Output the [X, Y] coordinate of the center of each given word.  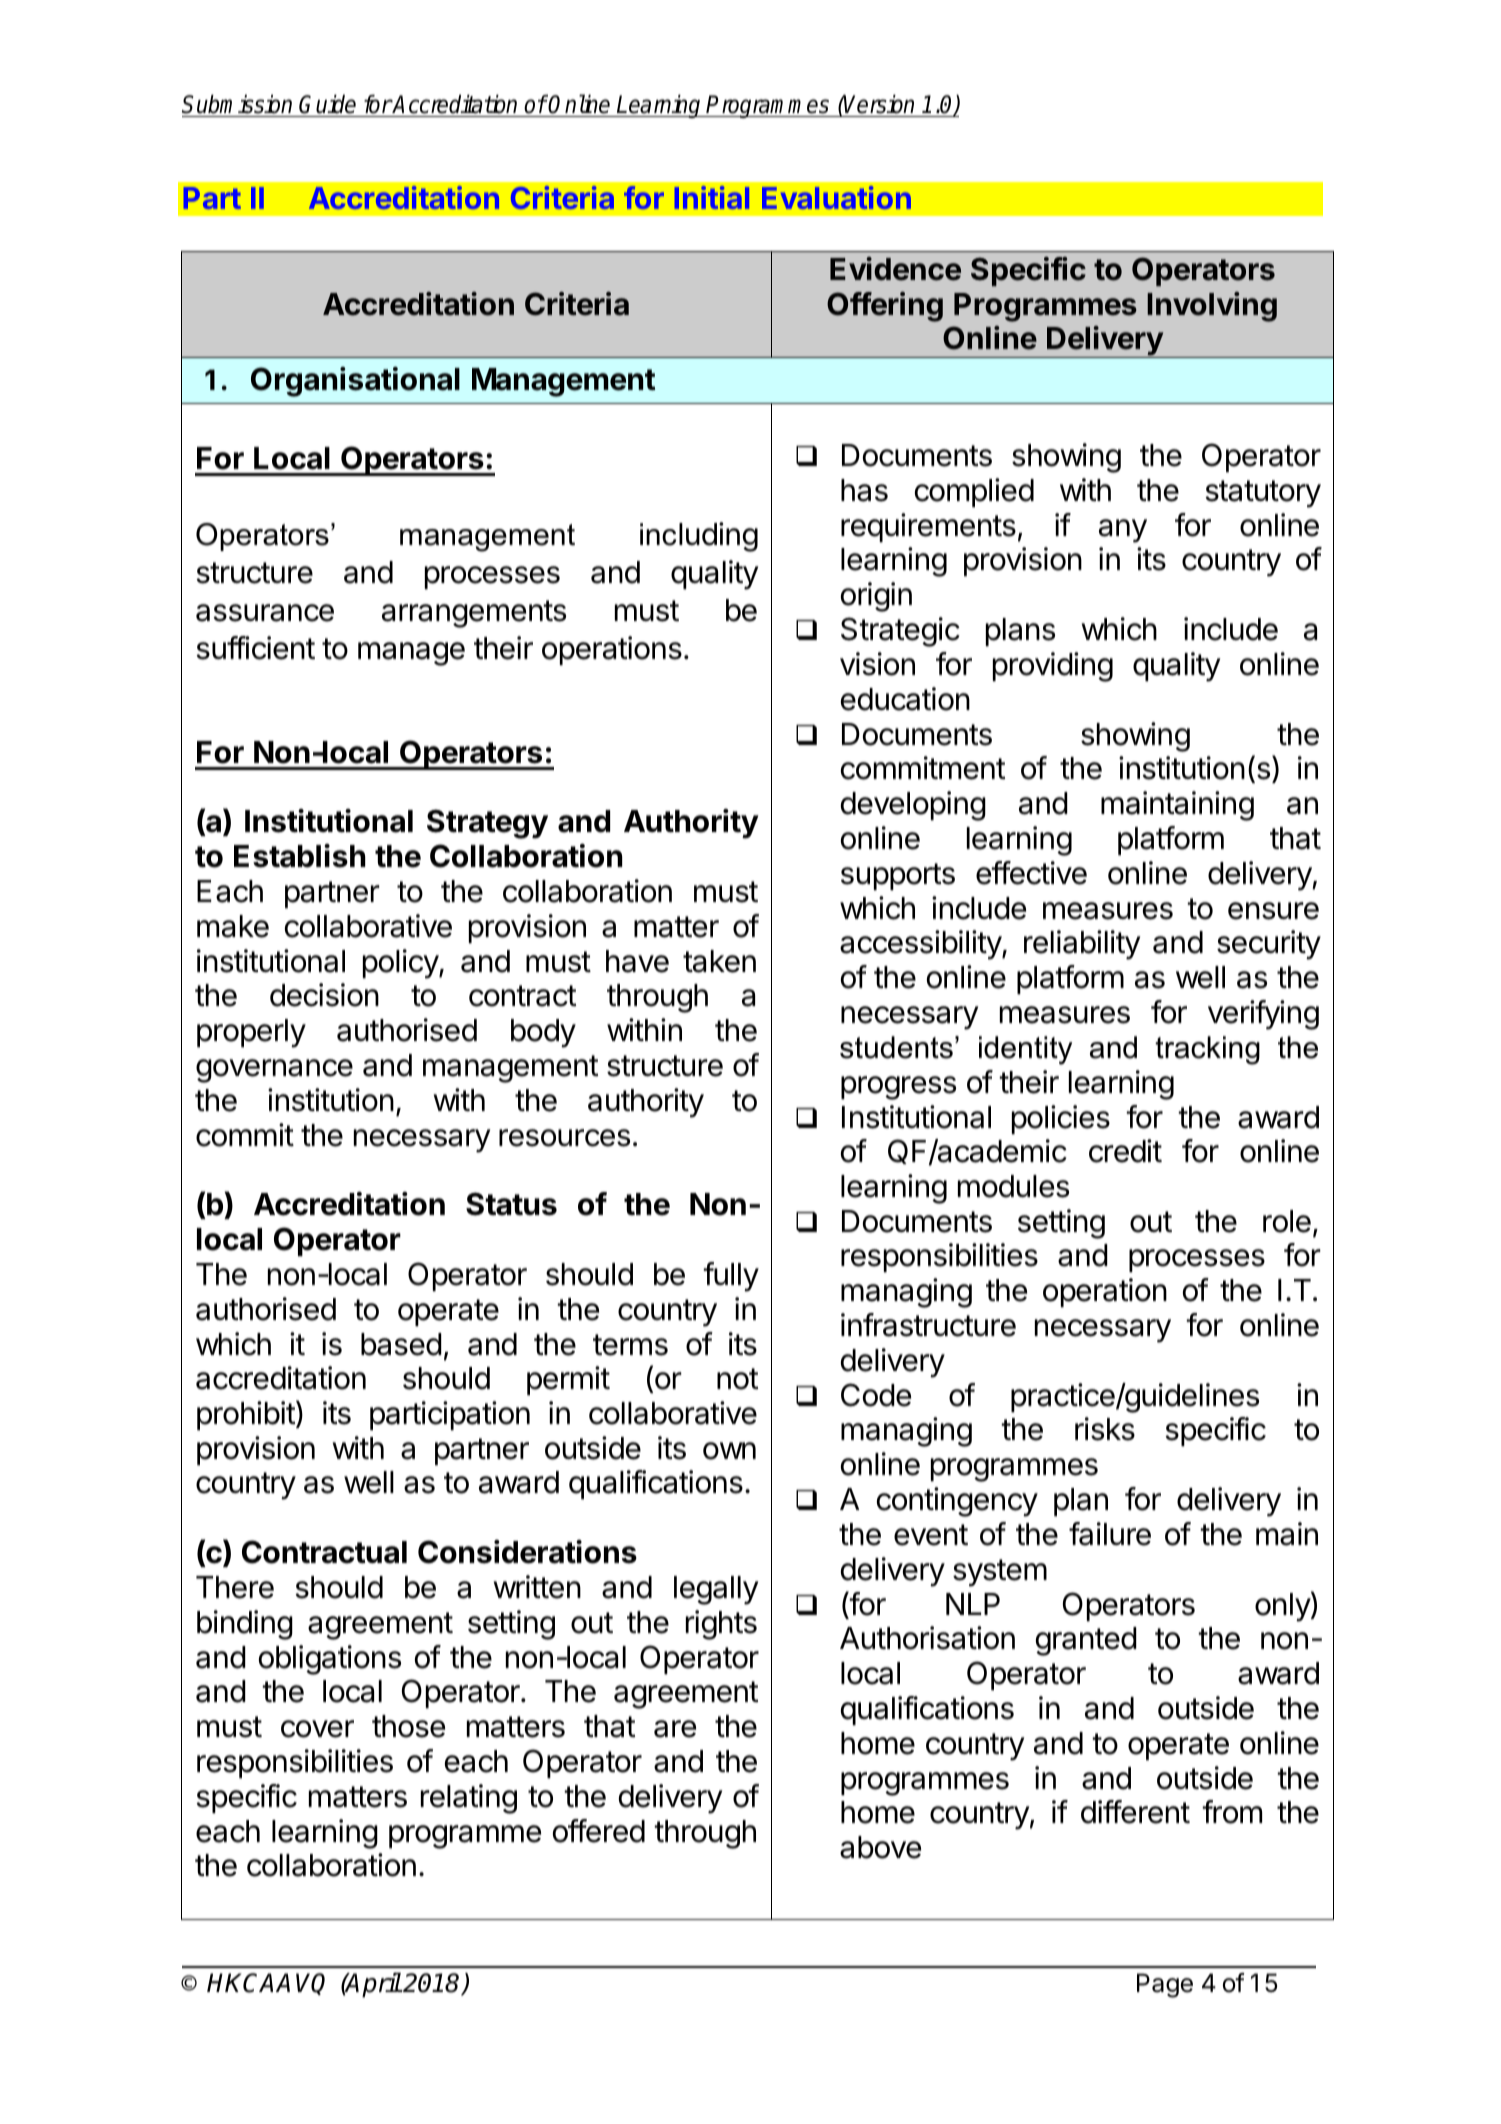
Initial [712, 197]
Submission [237, 104]
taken [719, 961]
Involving [1212, 307]
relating [469, 1799]
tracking [1207, 1050]
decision [324, 995]
